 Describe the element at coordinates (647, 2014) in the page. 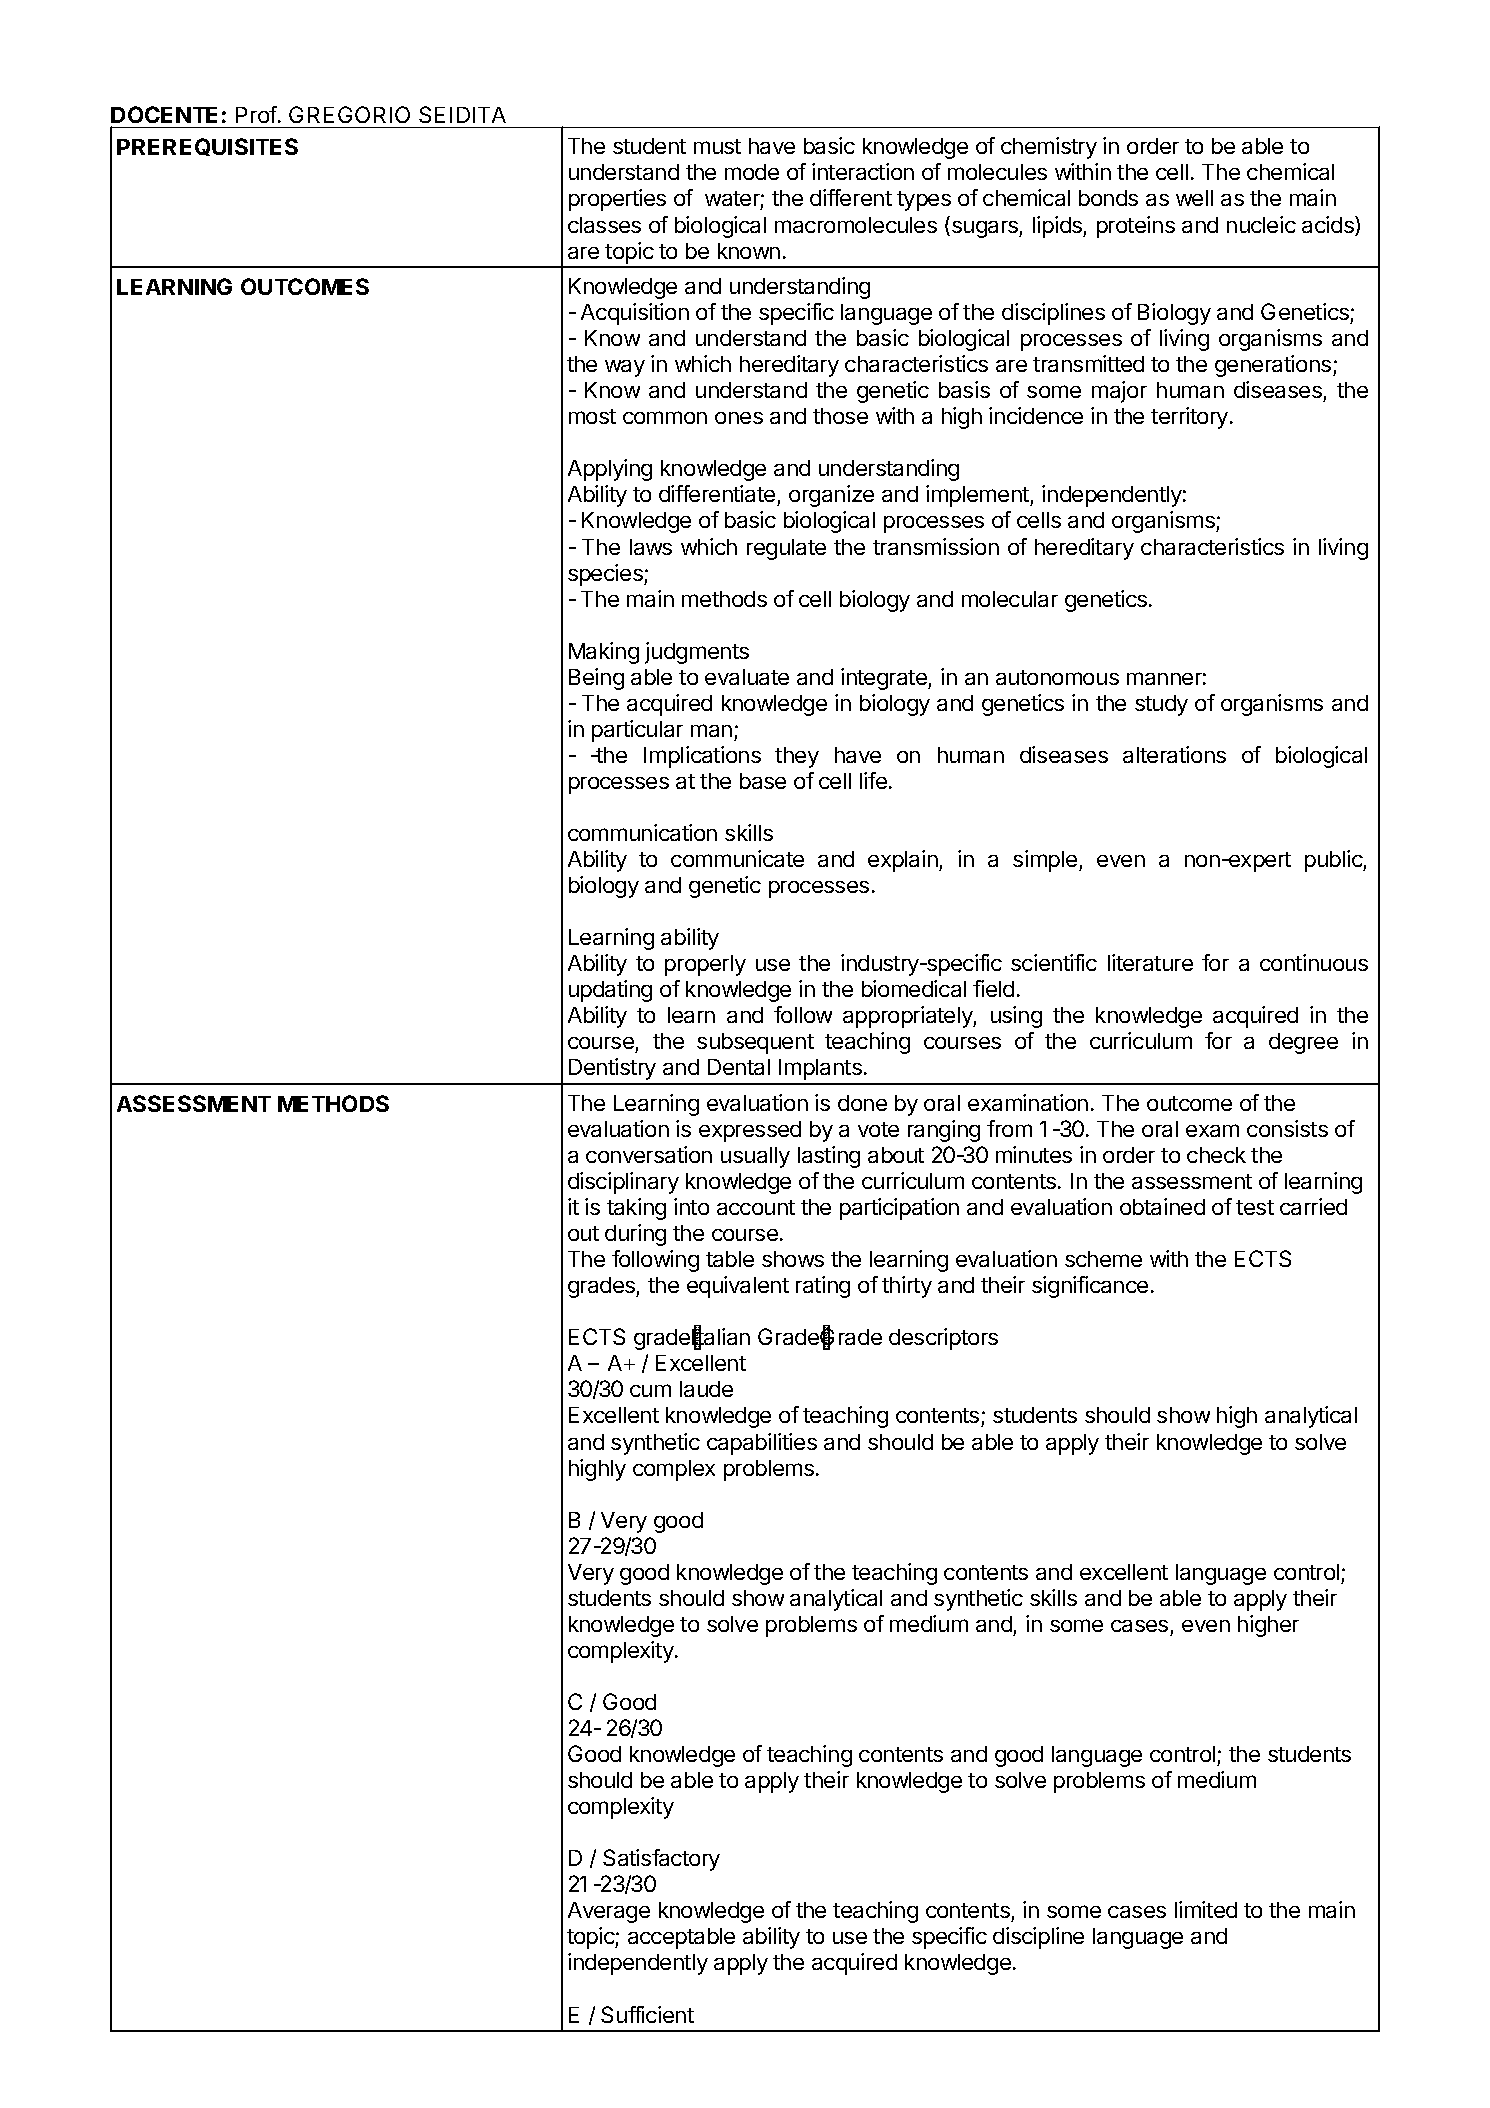

I see `Sufficient` at that location.
